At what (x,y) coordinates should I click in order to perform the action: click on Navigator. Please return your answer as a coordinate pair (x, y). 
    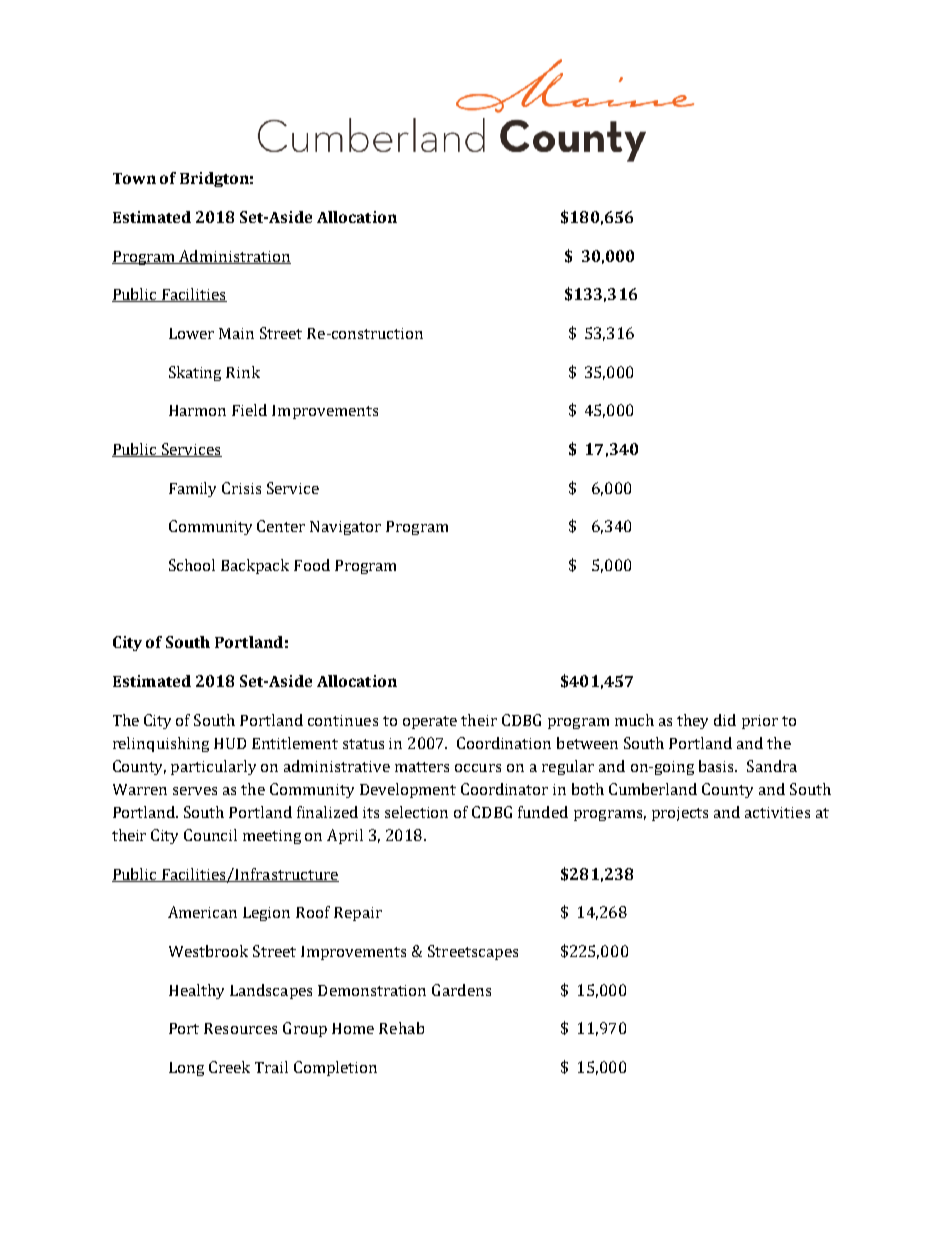
    Looking at the image, I should click on (345, 528).
